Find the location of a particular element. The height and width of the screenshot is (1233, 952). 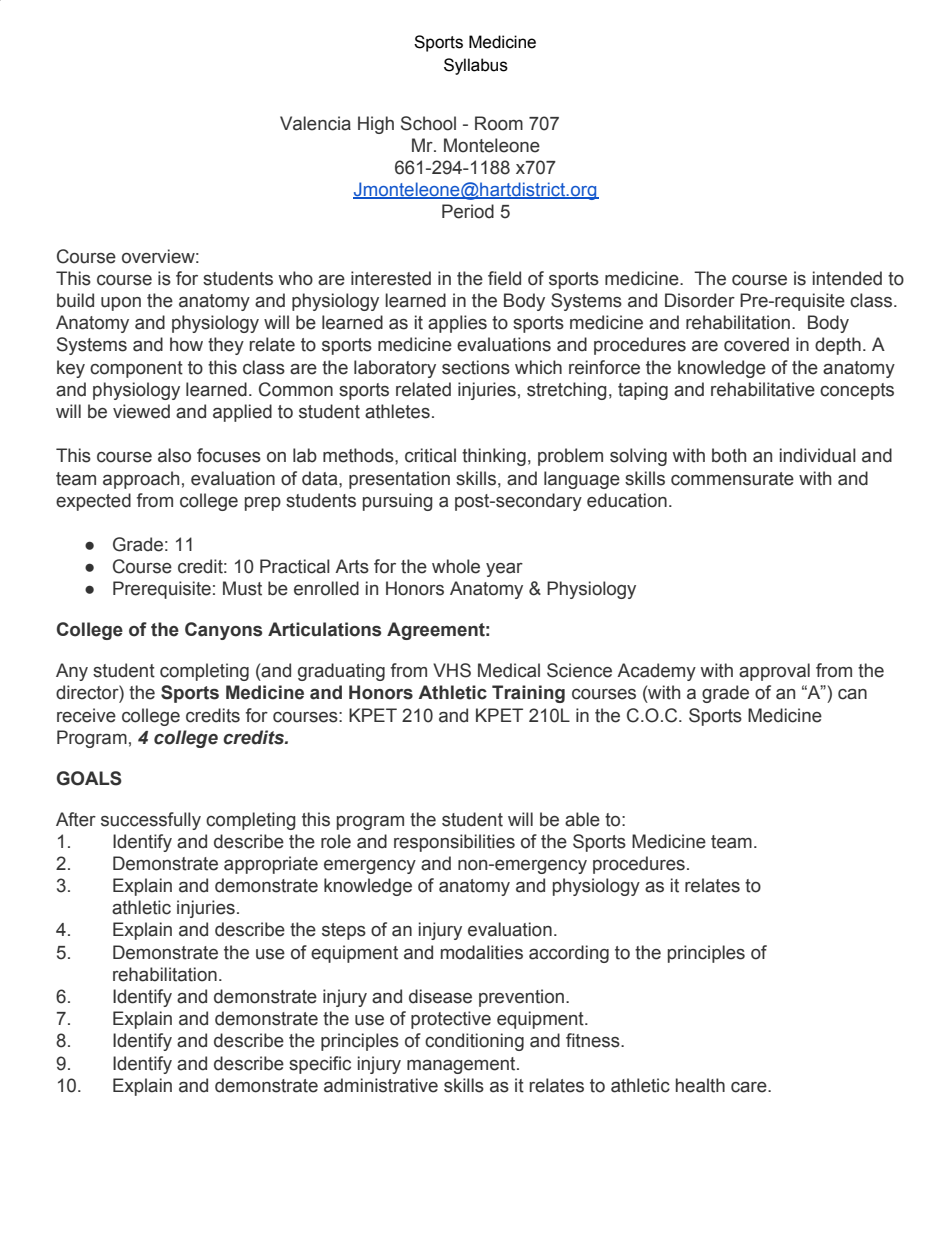

able is located at coordinates (582, 819).
